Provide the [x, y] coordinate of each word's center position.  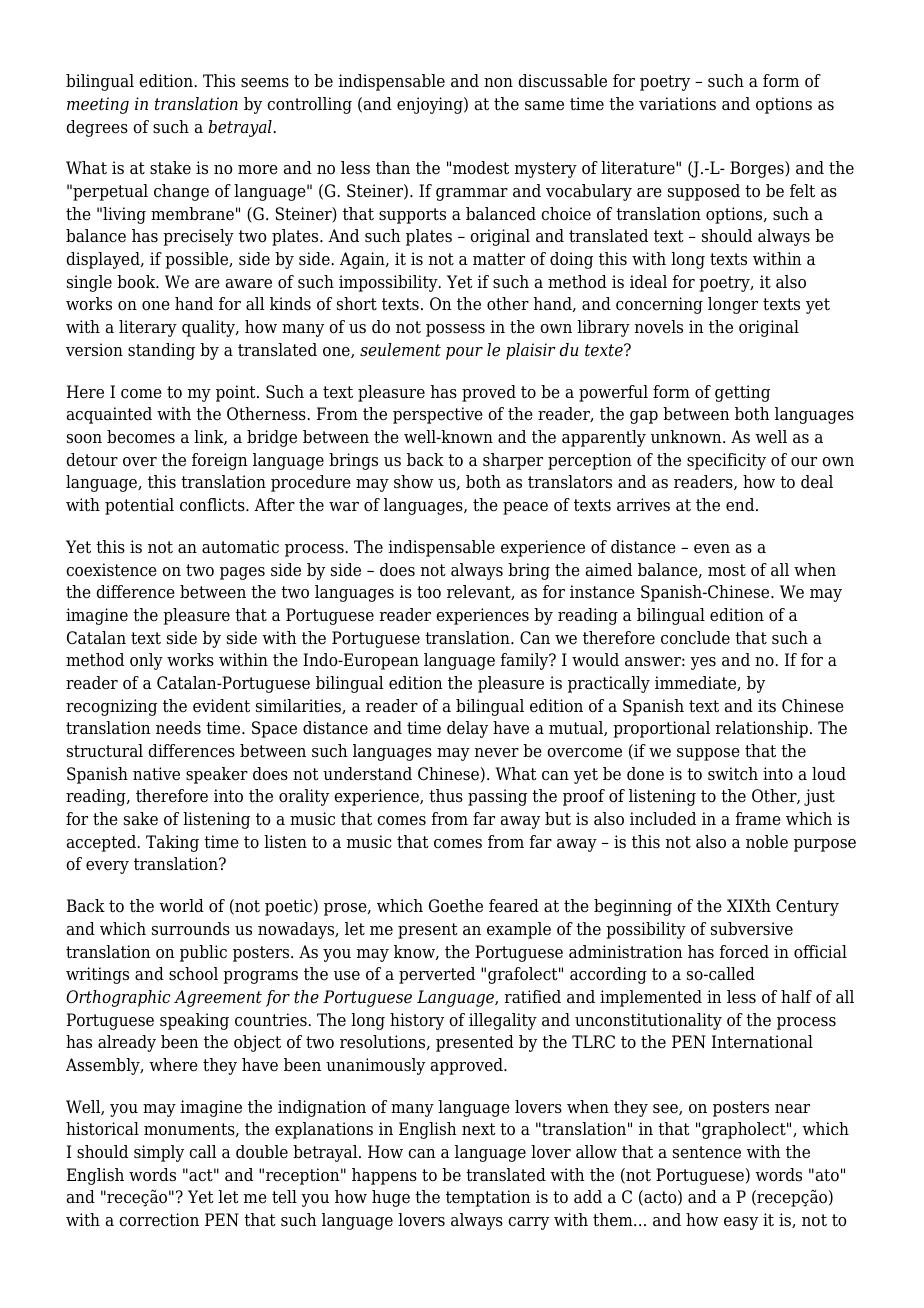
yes [703, 663]
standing [161, 351]
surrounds [191, 929]
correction [159, 1220]
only [146, 661]
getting [742, 393]
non [498, 83]
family [526, 661]
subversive [752, 929]
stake [170, 168]
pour [464, 353]
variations [677, 104]
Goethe [456, 906]
